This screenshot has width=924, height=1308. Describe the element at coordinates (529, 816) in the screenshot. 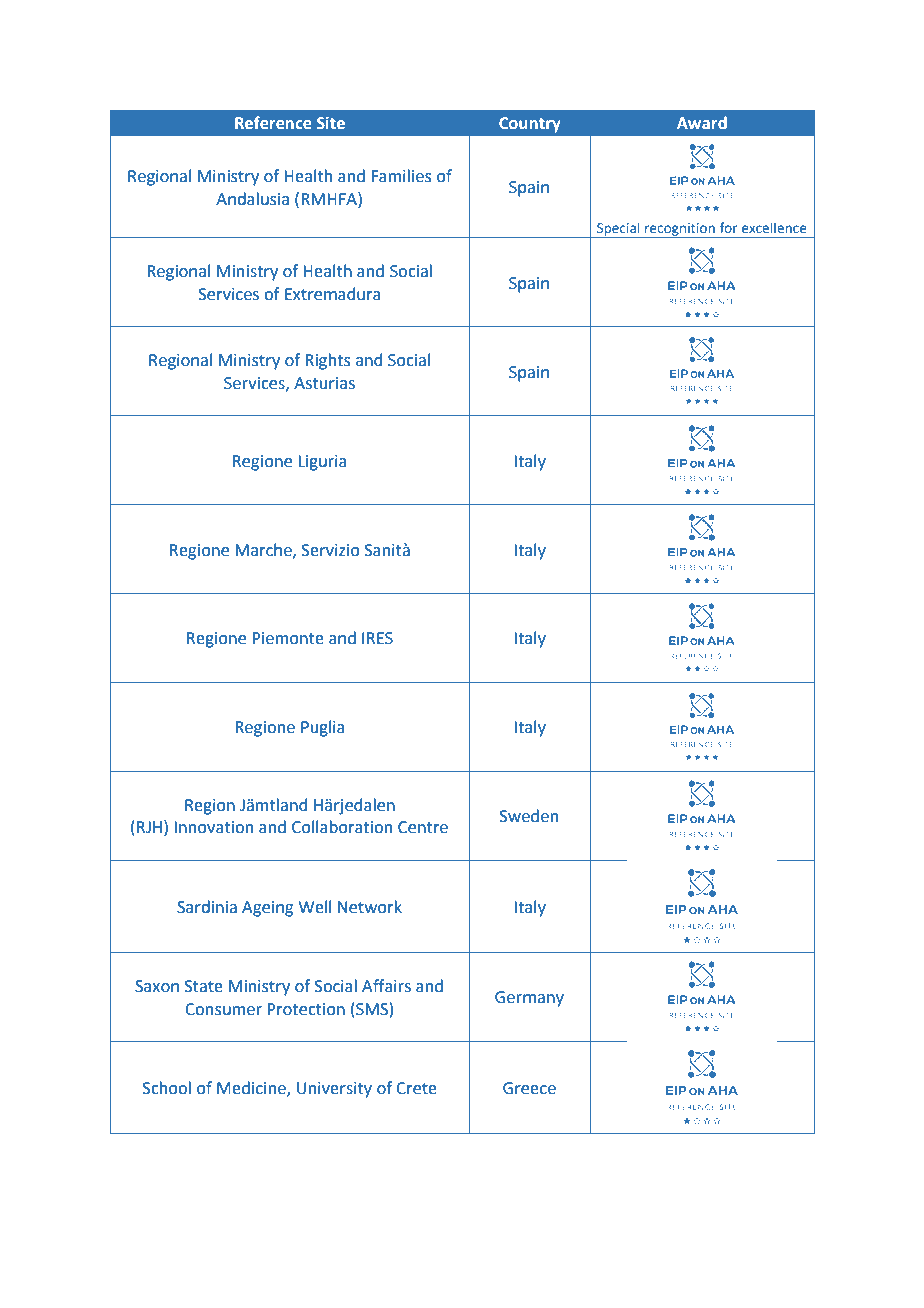

I see `Sweden` at that location.
